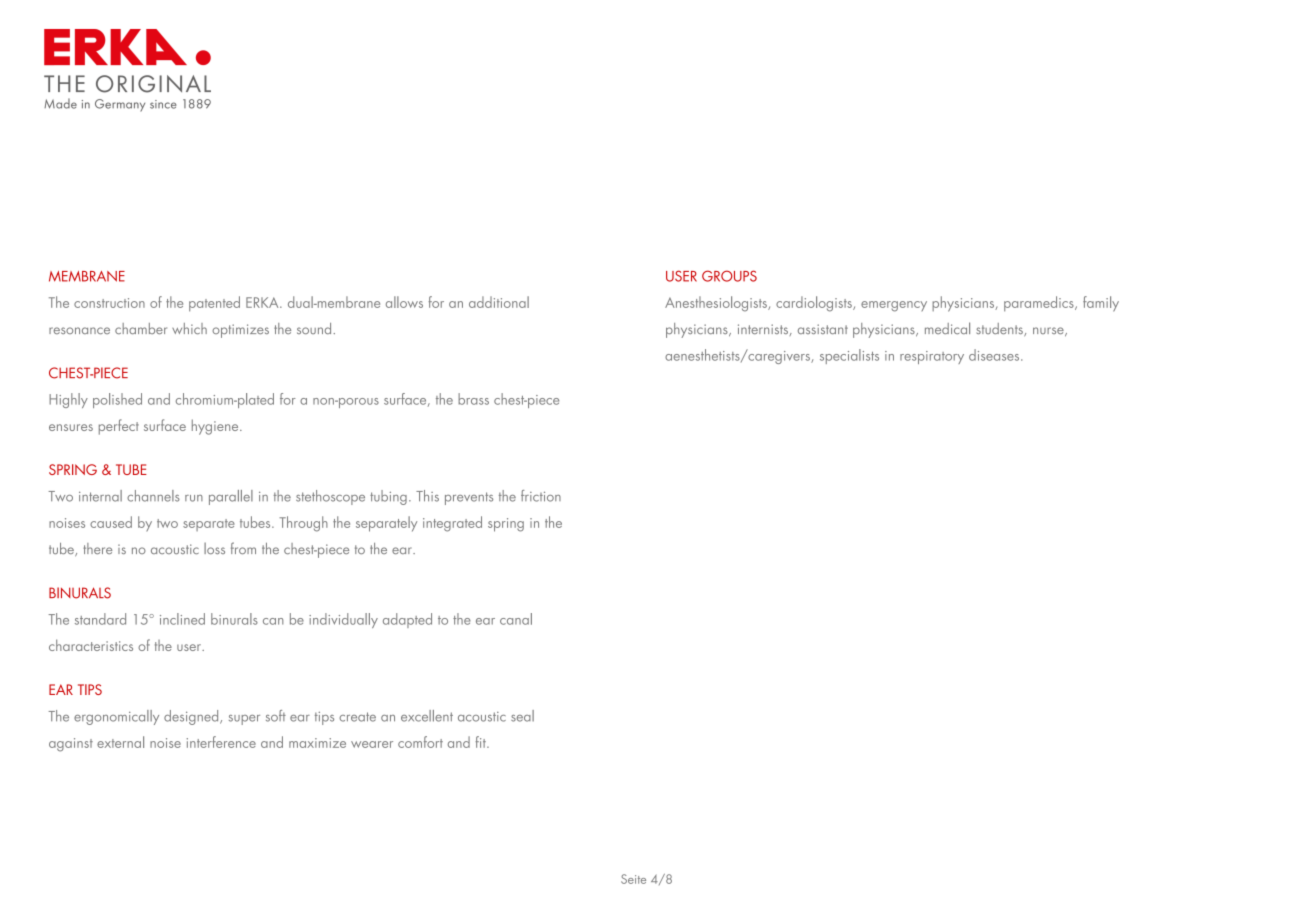  Describe the element at coordinates (541, 496) in the screenshot. I see `friction` at that location.
